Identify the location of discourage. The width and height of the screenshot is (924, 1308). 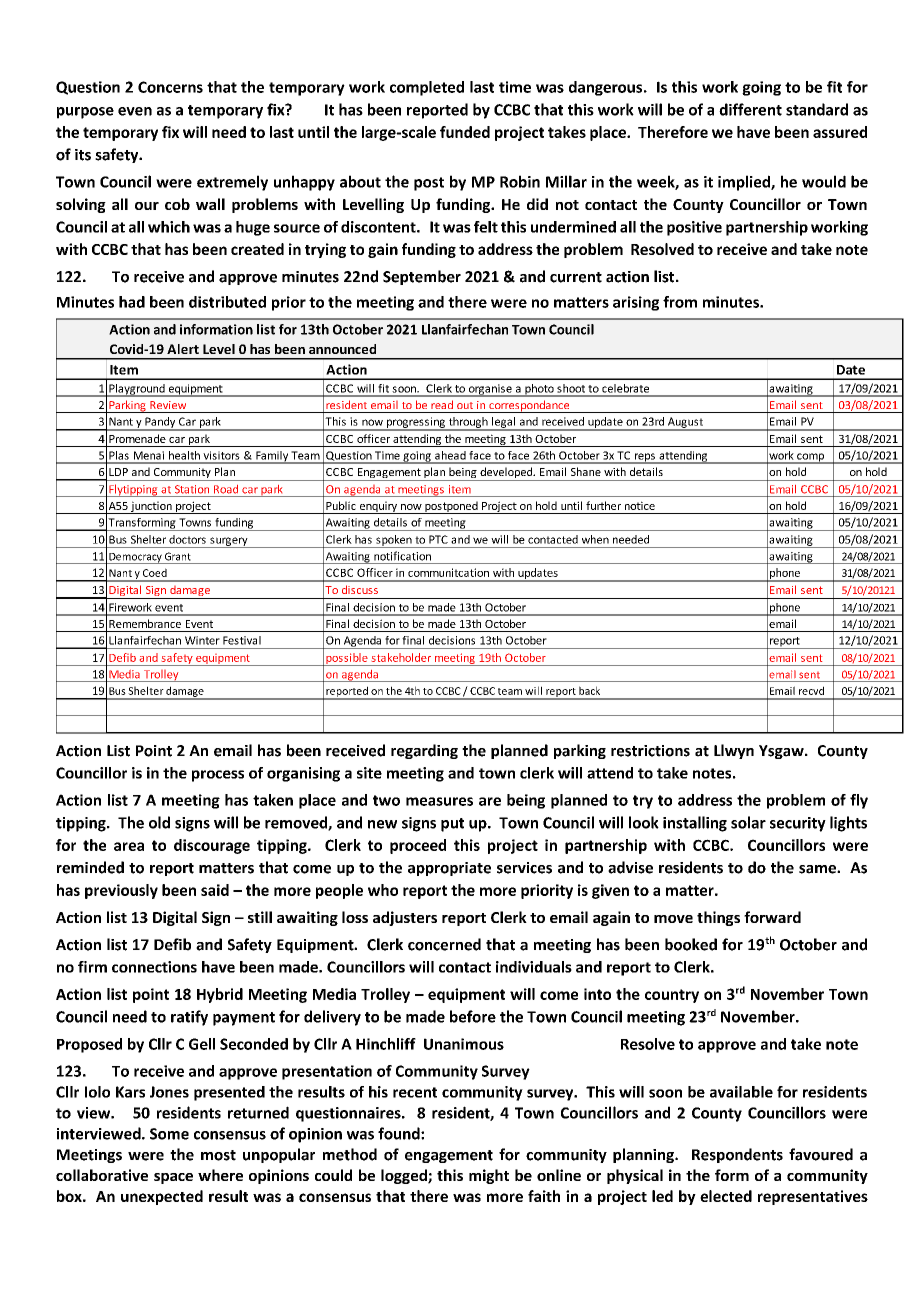
(212, 846).
